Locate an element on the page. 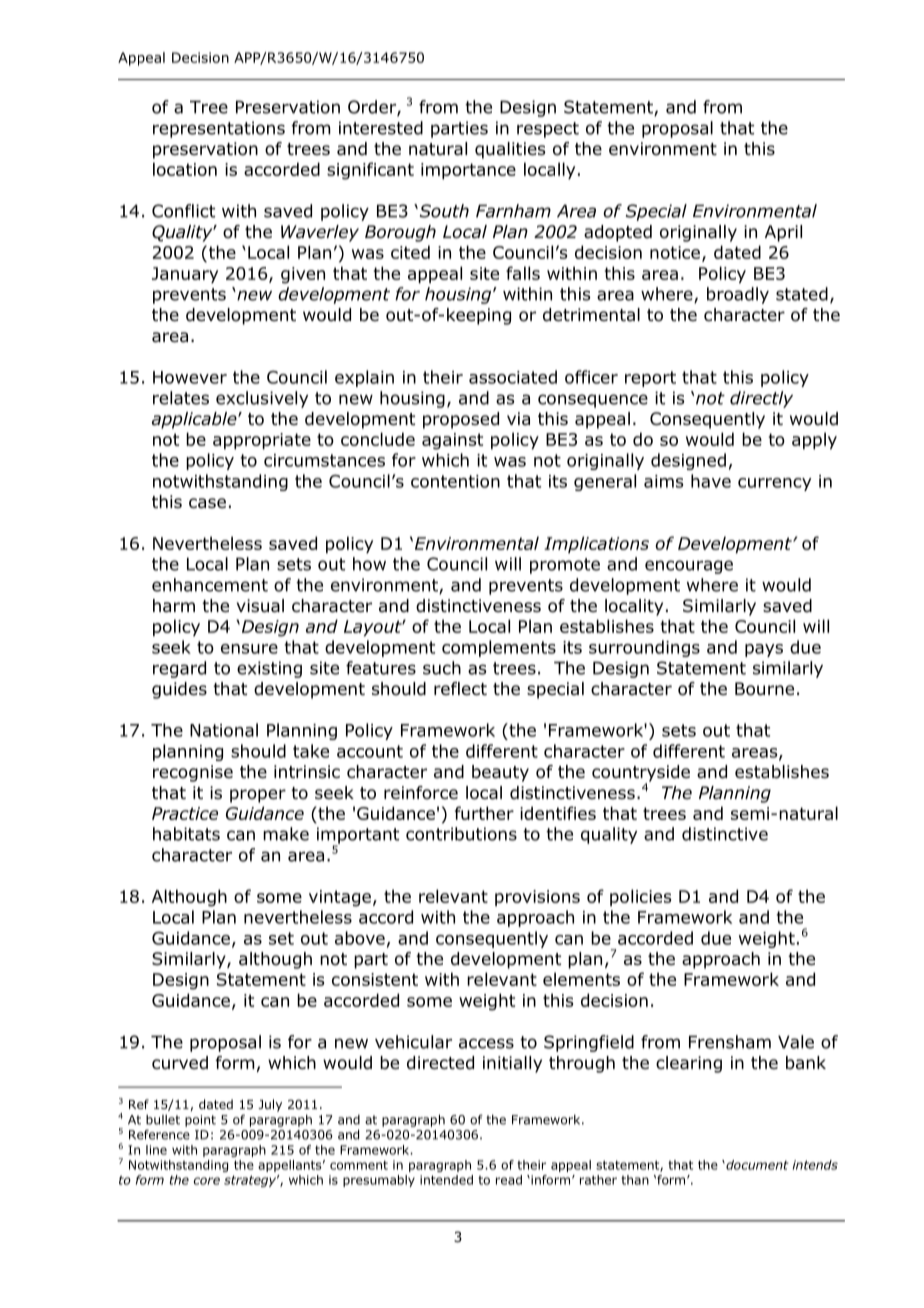 The height and width of the image is (1308, 924). representations is located at coordinates (219, 129).
